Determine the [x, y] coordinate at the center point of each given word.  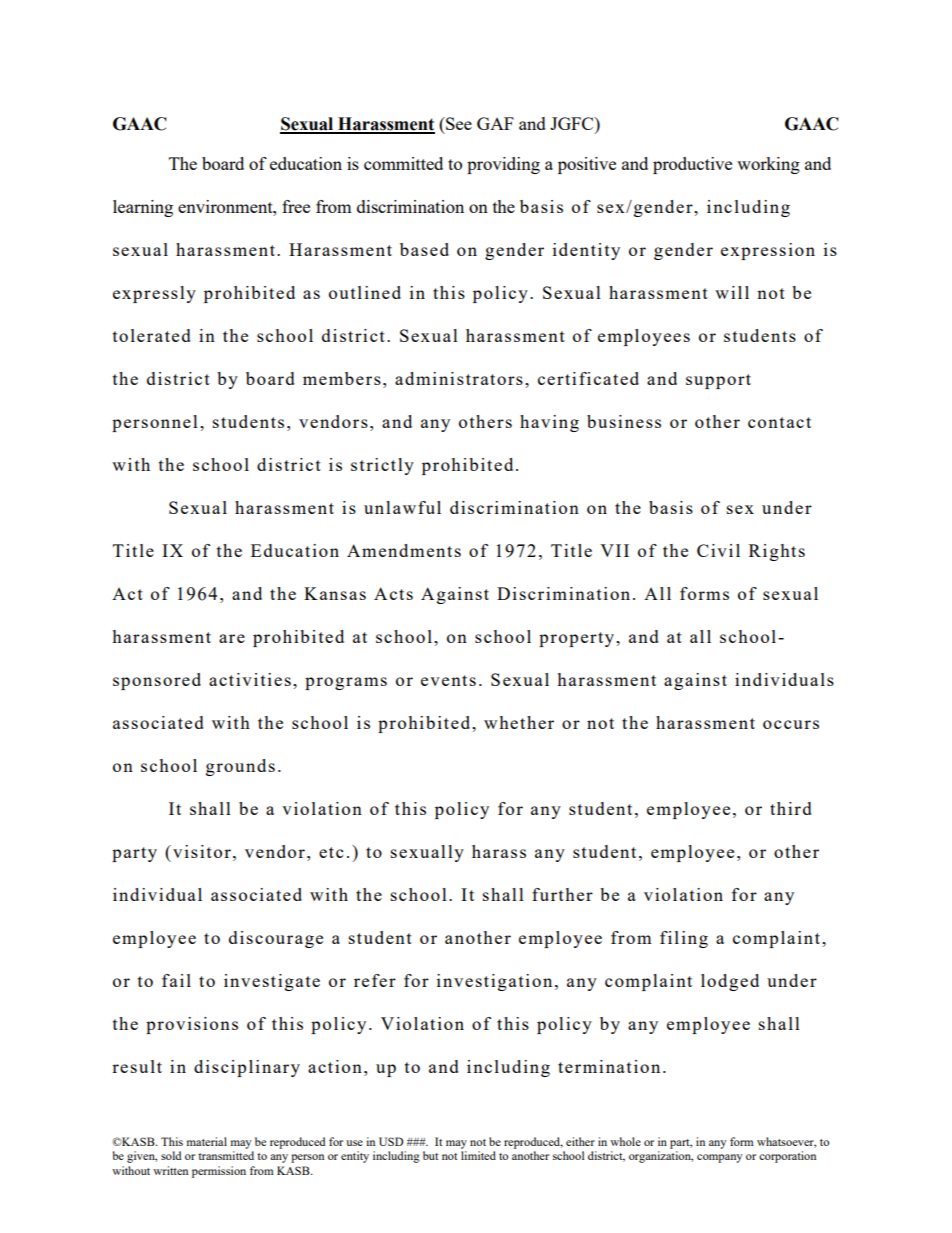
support [718, 381]
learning [143, 208]
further [562, 894]
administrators [459, 378]
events [448, 680]
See [458, 123]
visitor [202, 851]
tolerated [152, 335]
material [207, 1141]
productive [692, 165]
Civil [718, 550]
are [232, 638]
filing [684, 939]
